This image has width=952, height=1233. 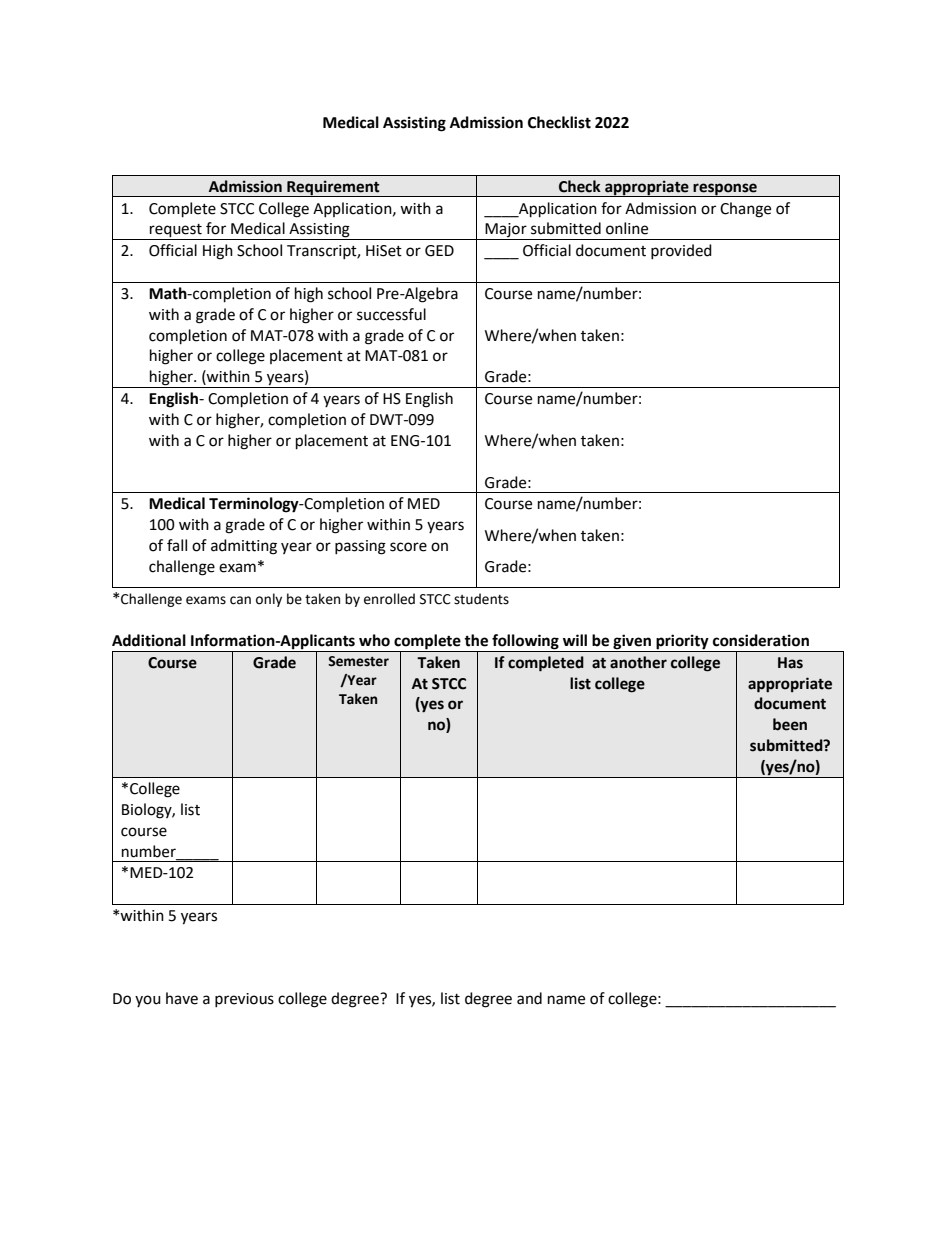 I want to click on Semester, so click(x=358, y=661).
